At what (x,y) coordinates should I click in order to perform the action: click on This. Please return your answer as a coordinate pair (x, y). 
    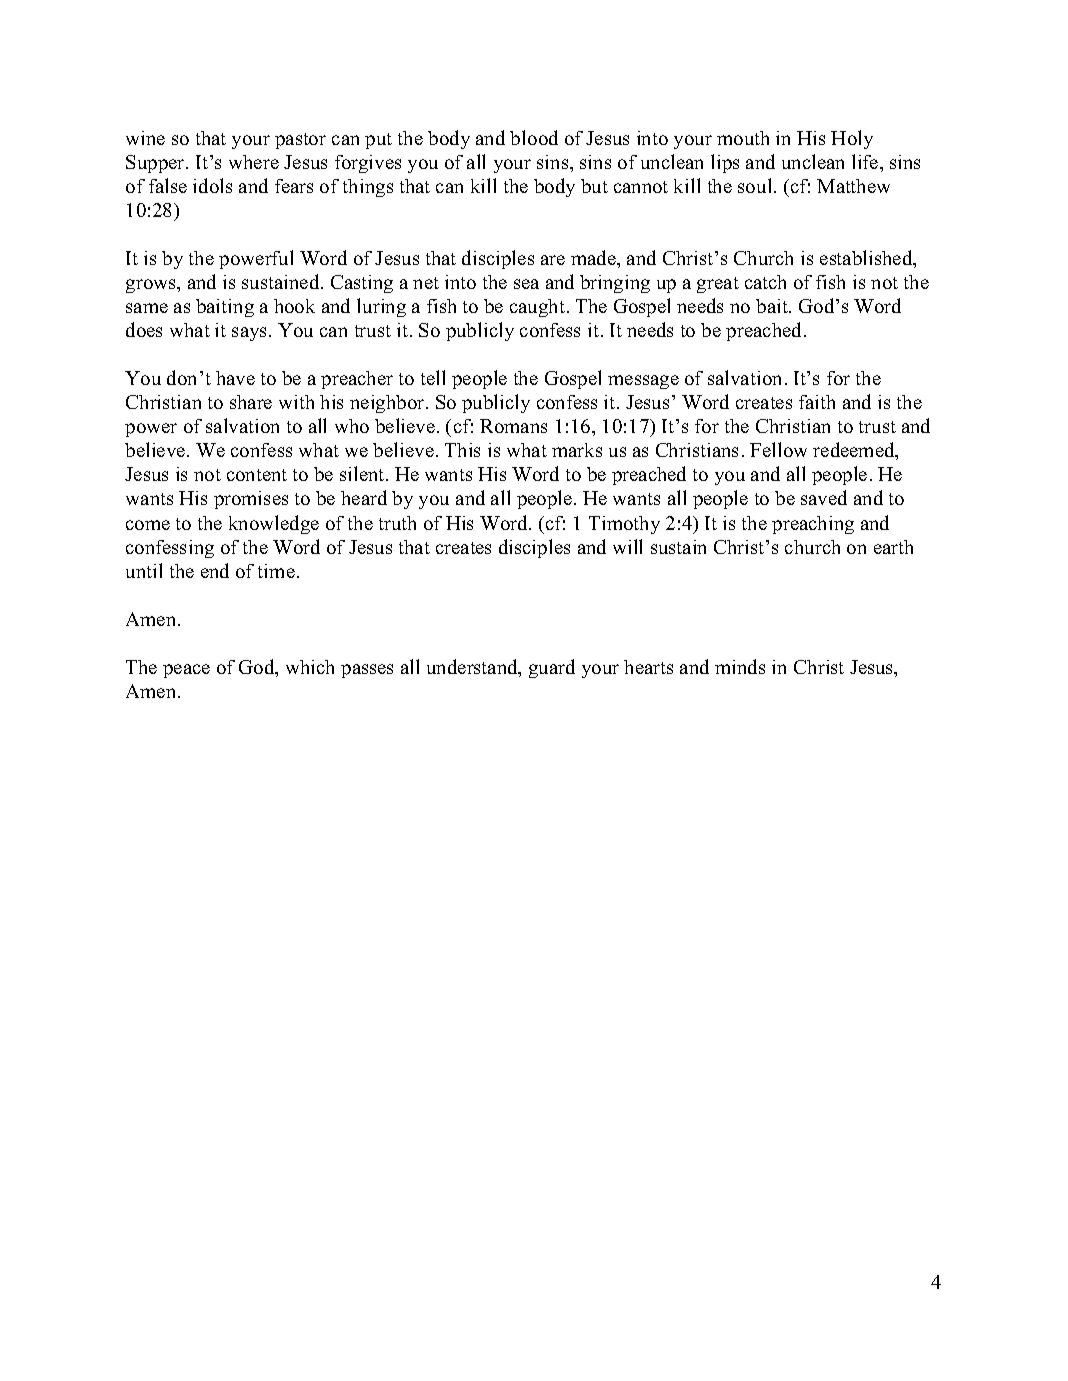
    Looking at the image, I should click on (462, 450).
